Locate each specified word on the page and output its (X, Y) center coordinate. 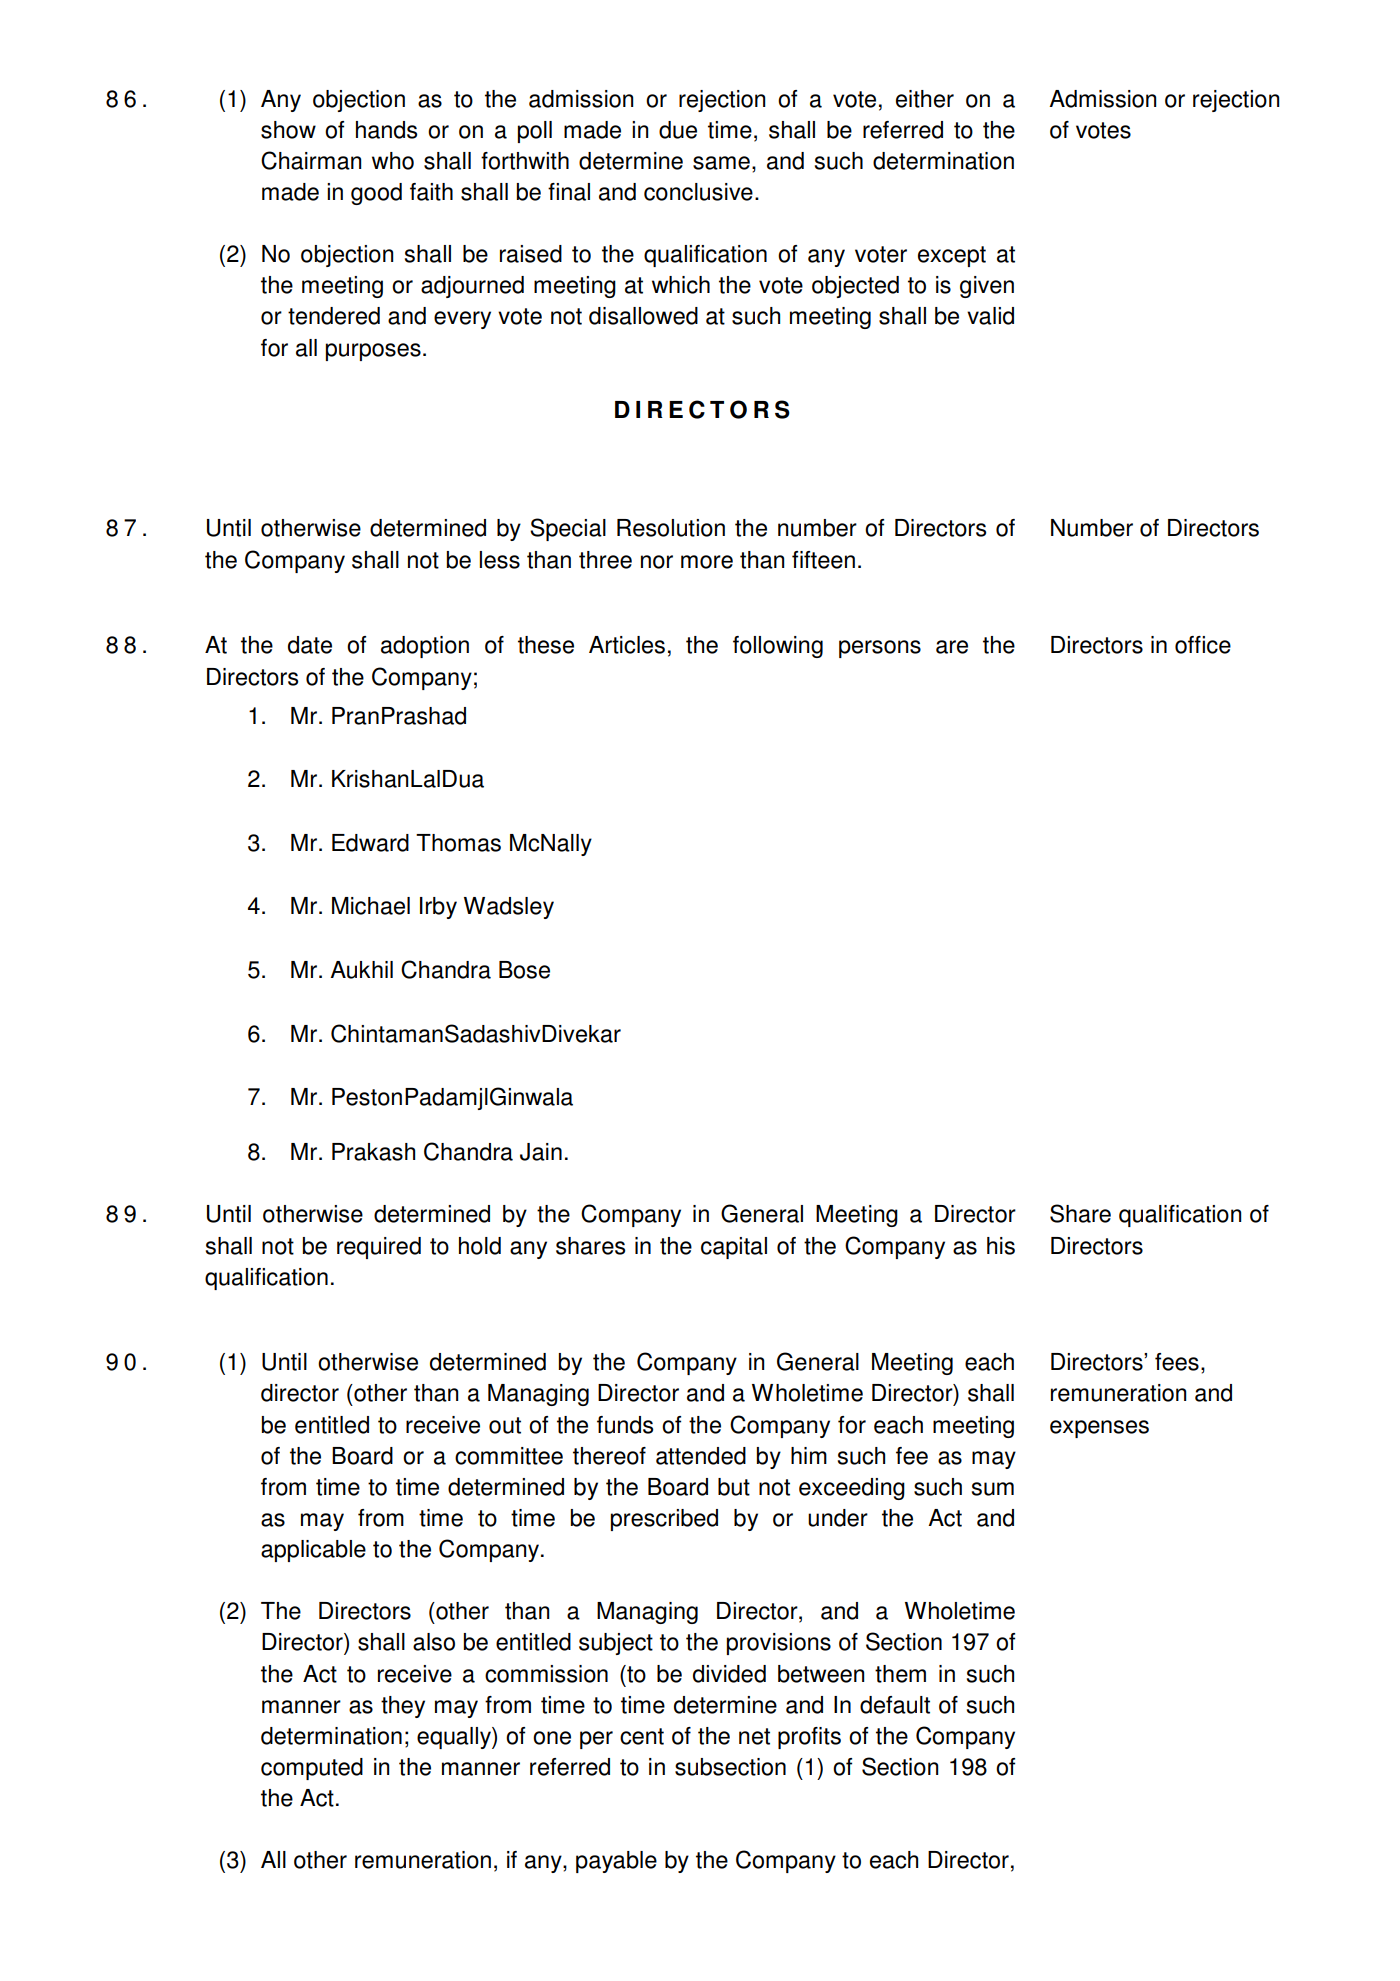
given (987, 287)
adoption (425, 647)
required (379, 1248)
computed (312, 1769)
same (721, 163)
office (1203, 645)
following (778, 647)
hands (386, 130)
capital (734, 1248)
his (1001, 1246)
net (754, 1736)
